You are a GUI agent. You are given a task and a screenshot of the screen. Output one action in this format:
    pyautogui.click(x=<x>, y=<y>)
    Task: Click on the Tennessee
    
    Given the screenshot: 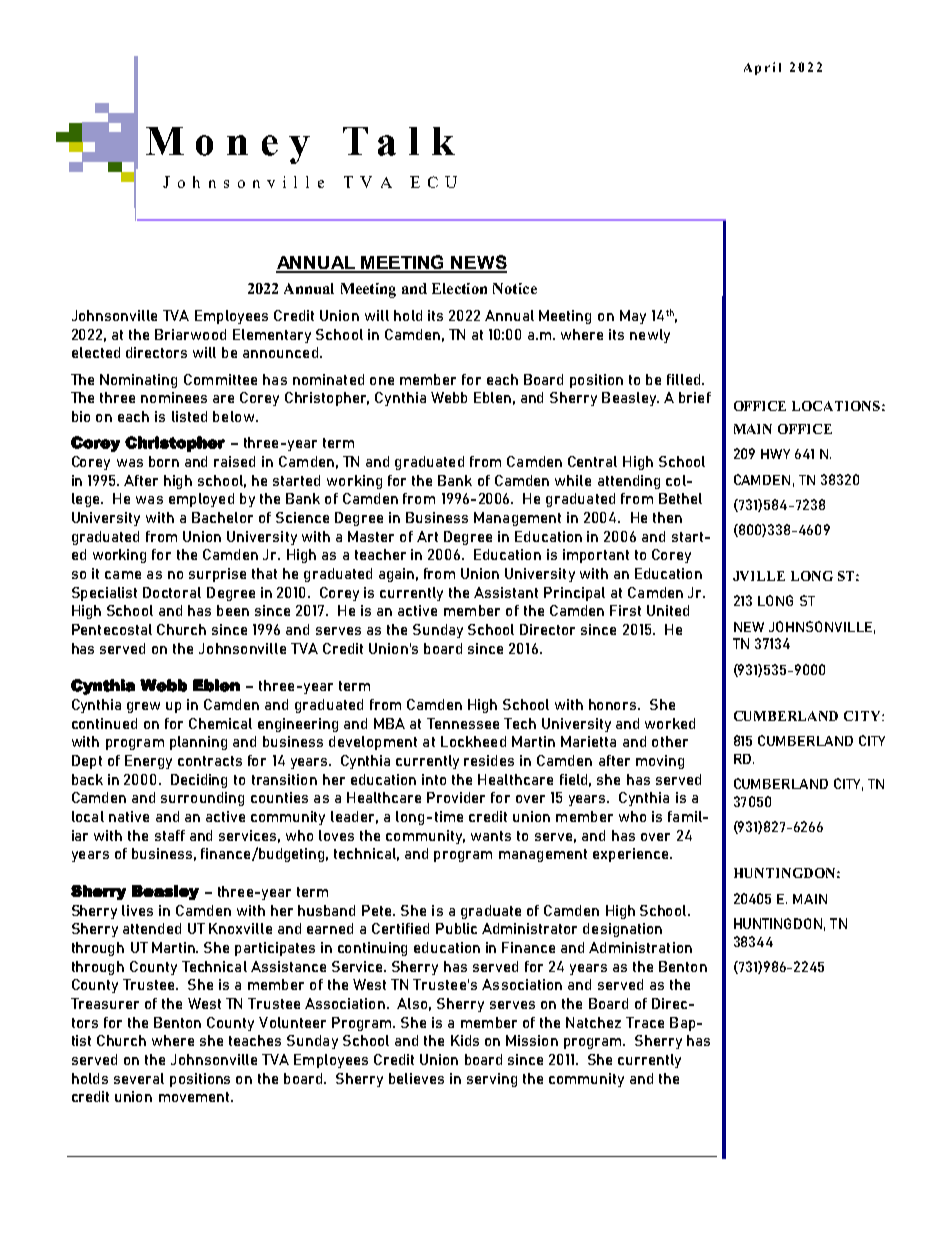 What is the action you would take?
    pyautogui.click(x=463, y=723)
